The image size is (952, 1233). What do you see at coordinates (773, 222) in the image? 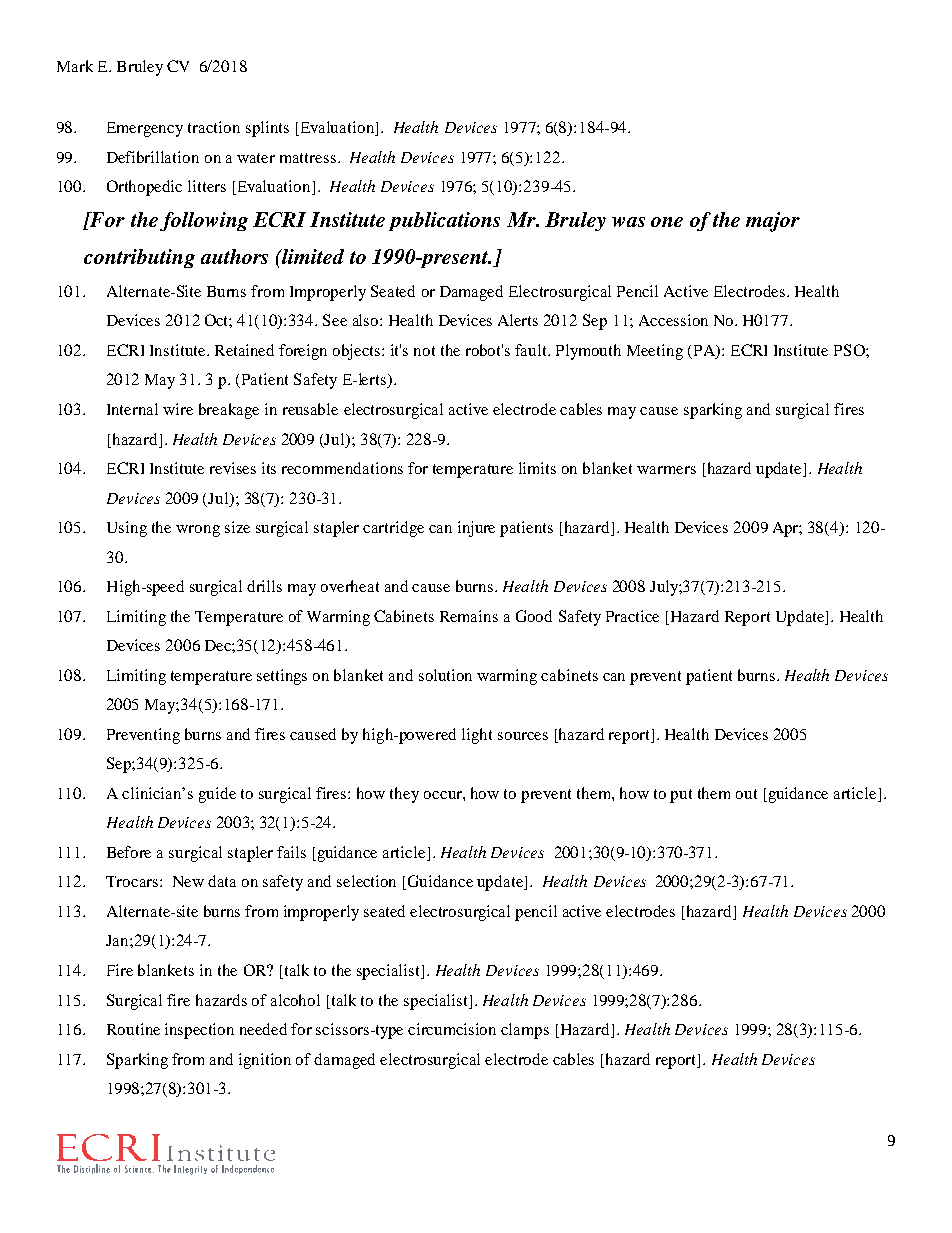
I see `major` at bounding box center [773, 222].
